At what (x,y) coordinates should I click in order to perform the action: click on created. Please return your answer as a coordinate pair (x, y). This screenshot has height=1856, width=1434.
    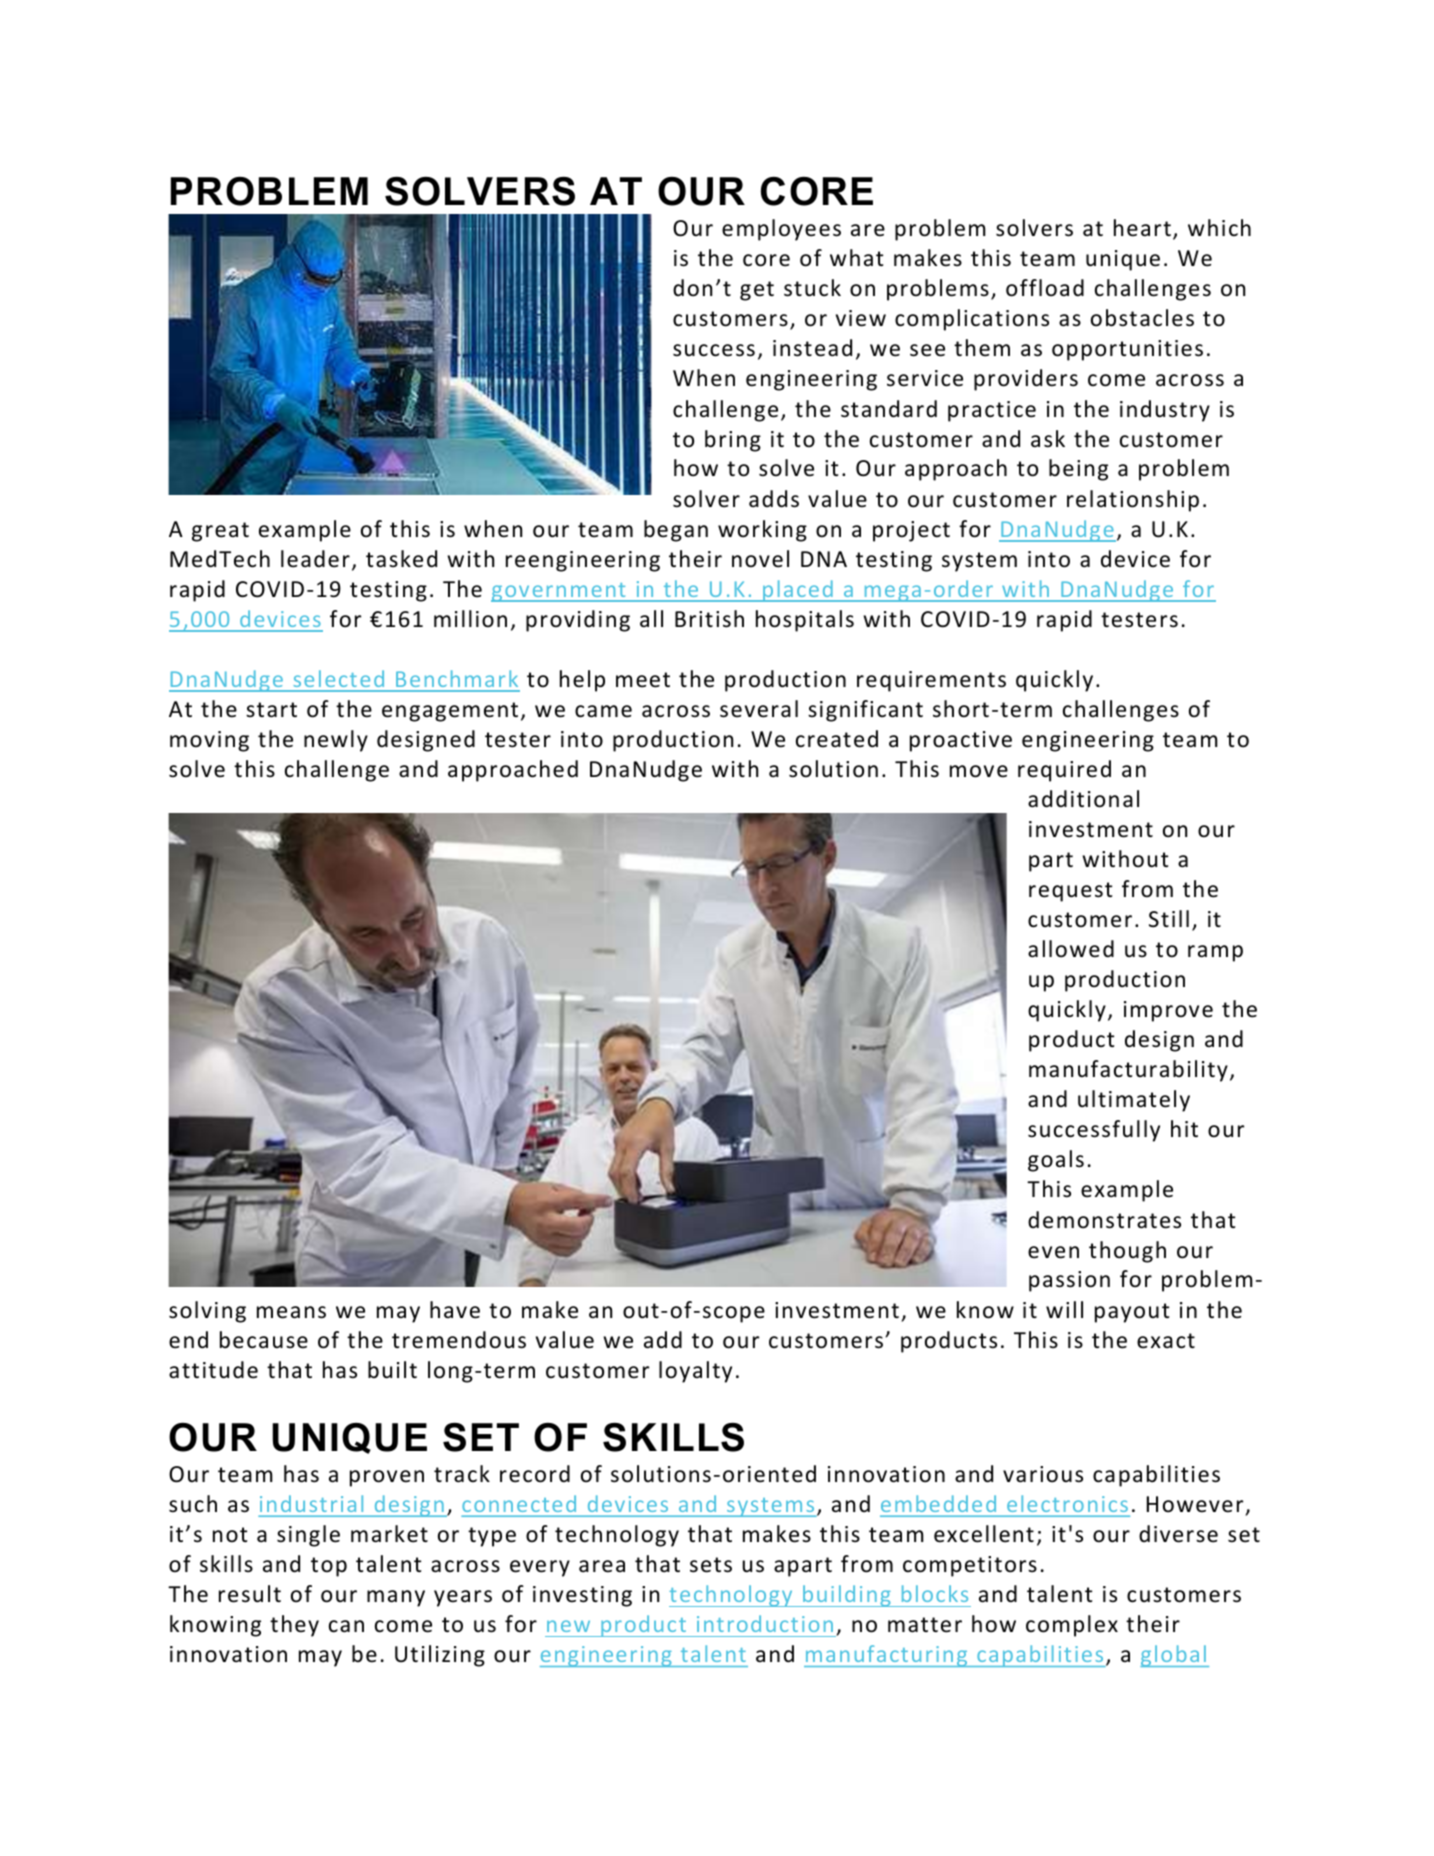
    Looking at the image, I should click on (837, 739).
